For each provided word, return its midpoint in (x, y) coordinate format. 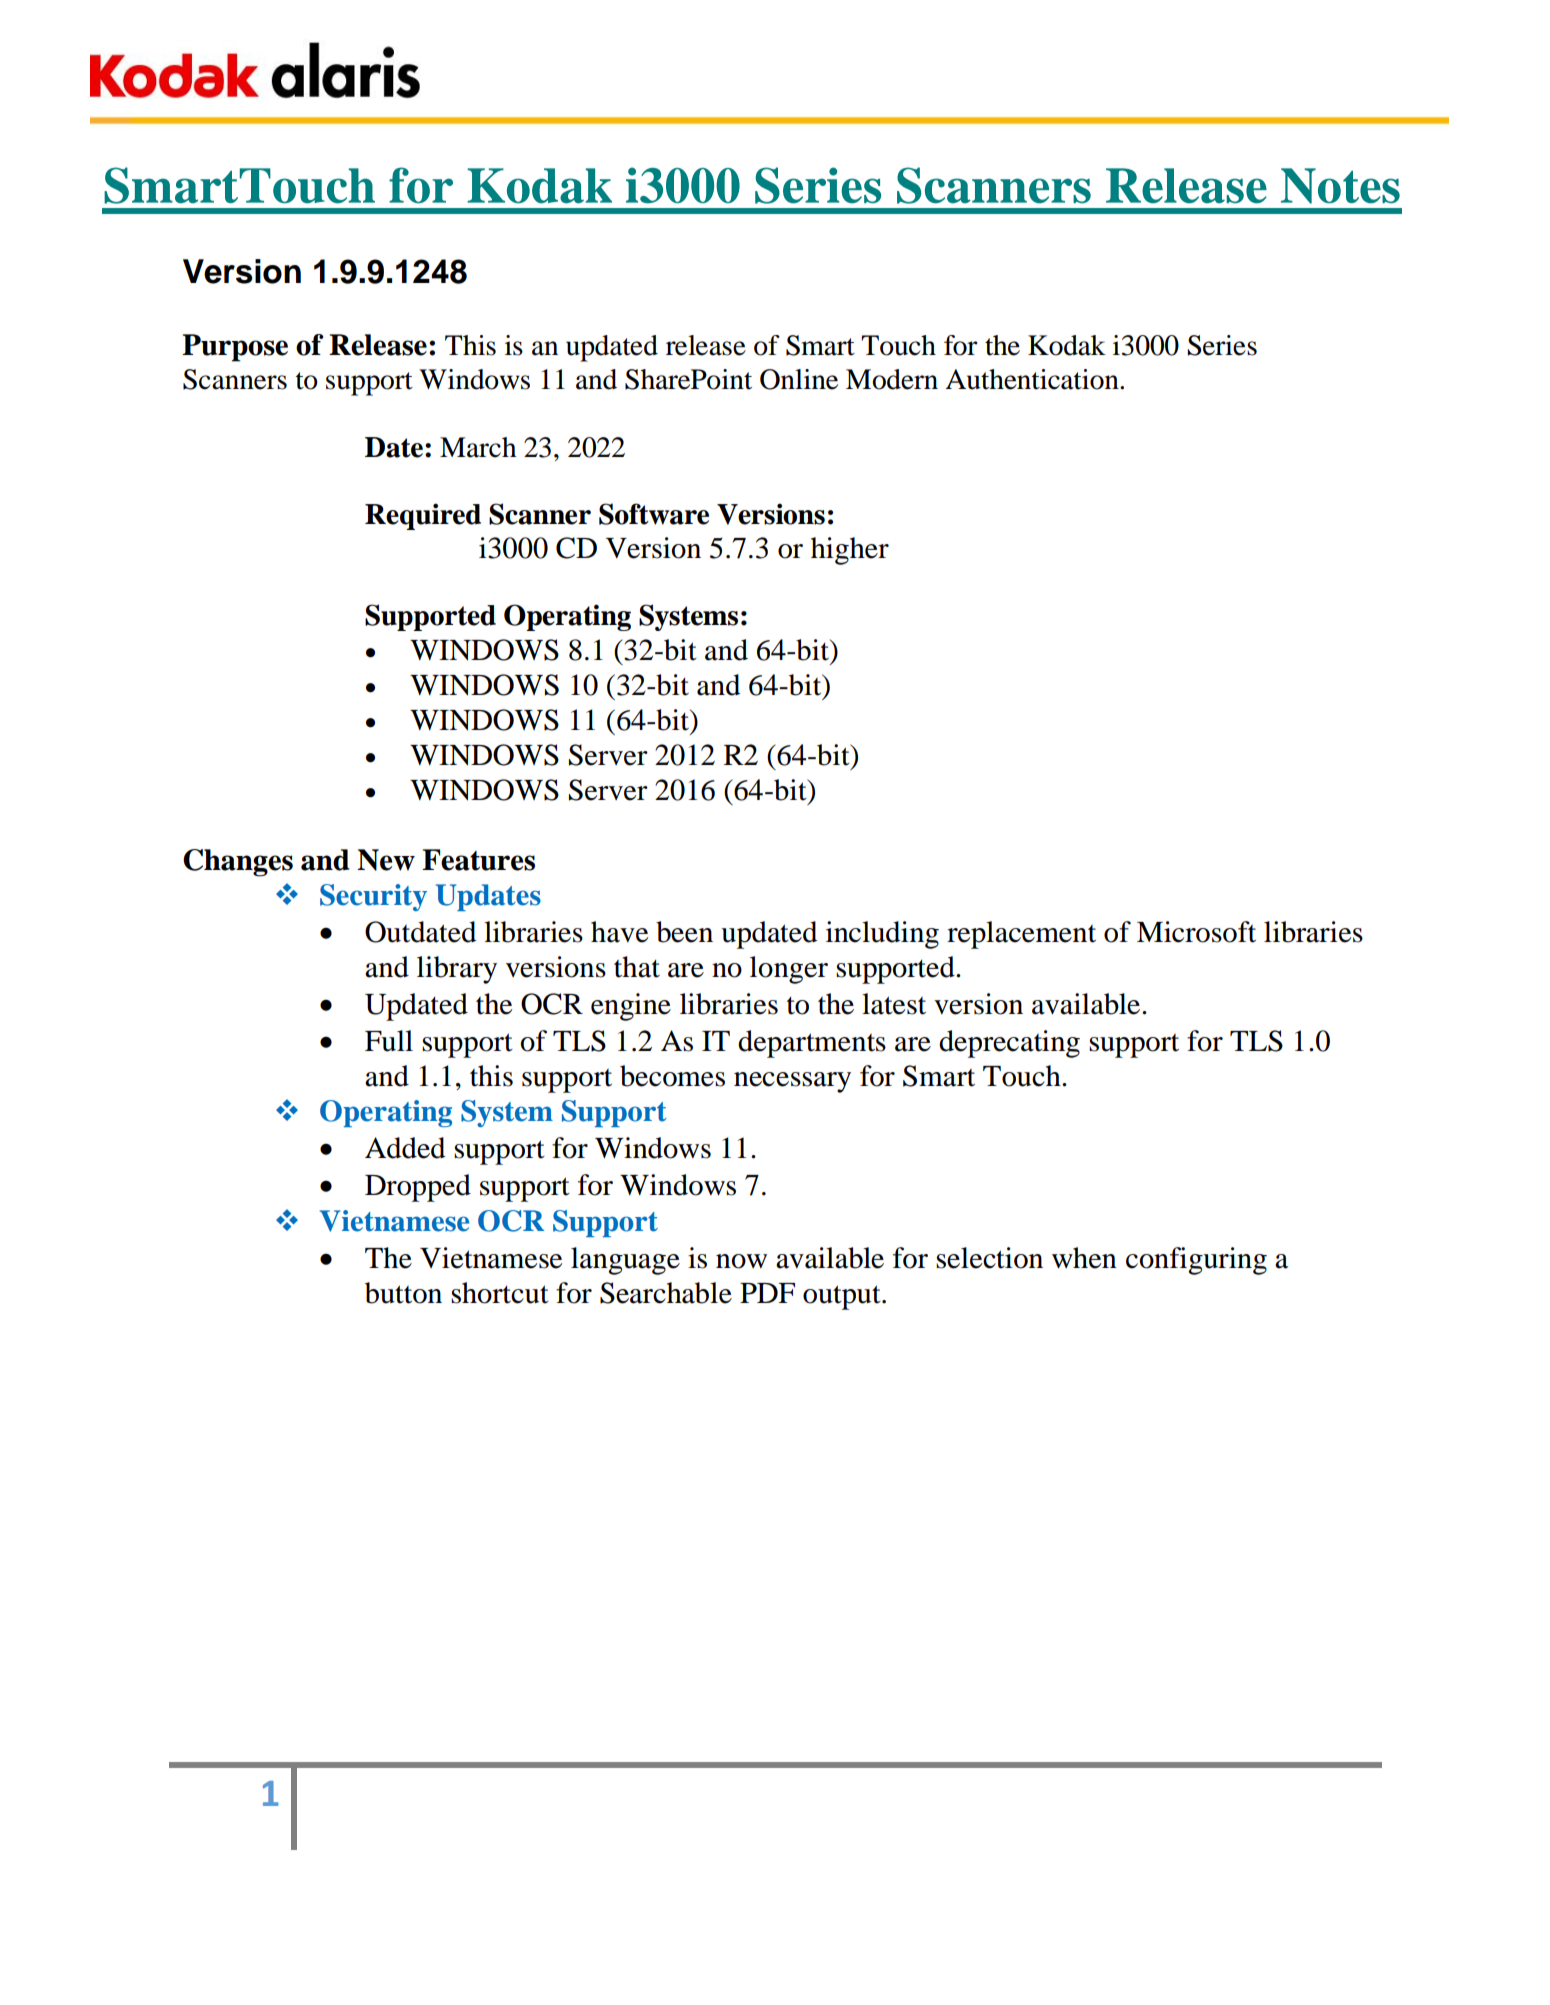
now (741, 1261)
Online (799, 379)
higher (850, 551)
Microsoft (1196, 932)
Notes (1340, 186)
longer (789, 970)
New (386, 860)
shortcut (500, 1293)
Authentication (1033, 379)
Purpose (235, 348)
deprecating (1009, 1044)
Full (389, 1041)
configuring (1196, 1261)
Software (654, 514)
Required (423, 516)
